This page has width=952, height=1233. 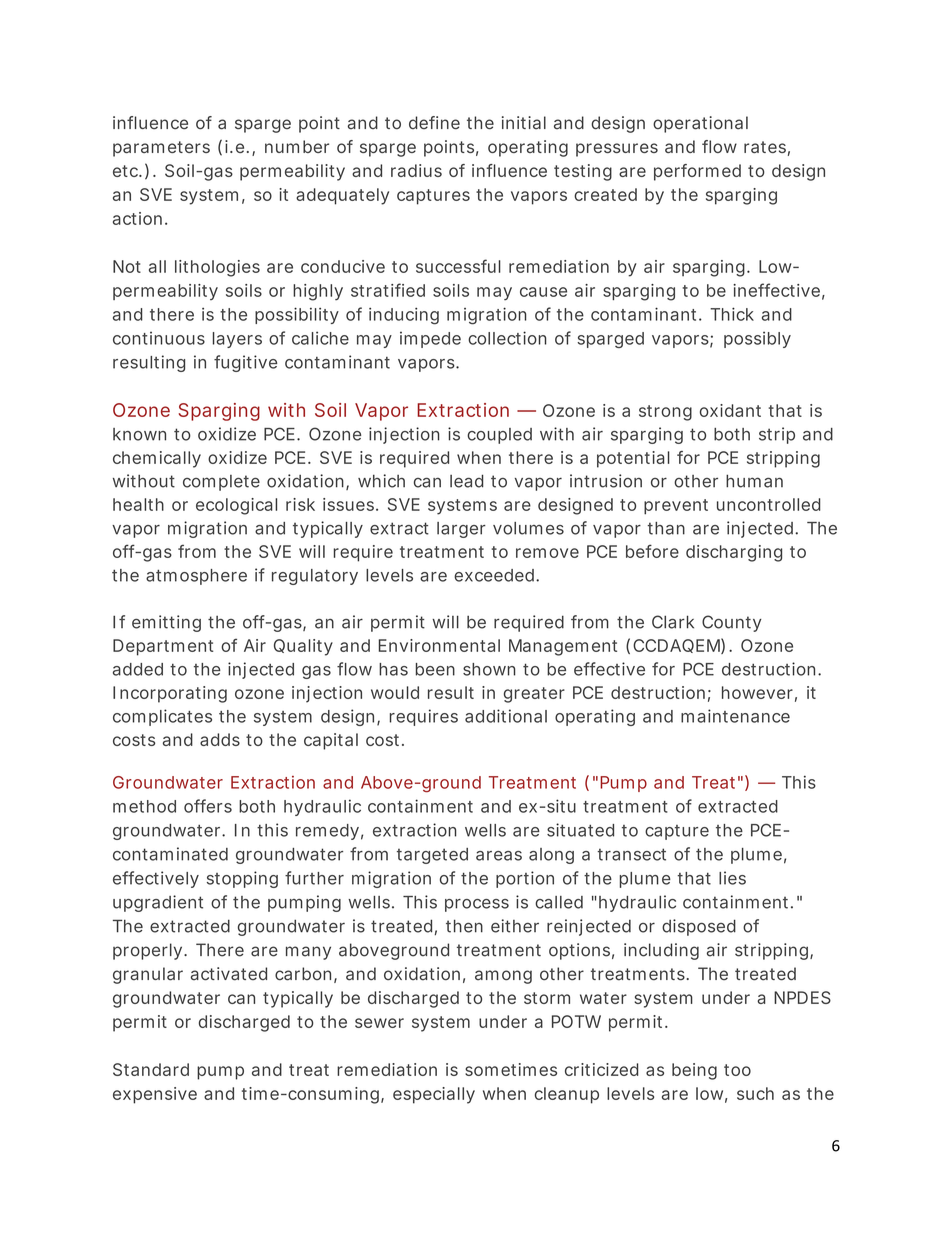 I want to click on impede, so click(x=430, y=339).
